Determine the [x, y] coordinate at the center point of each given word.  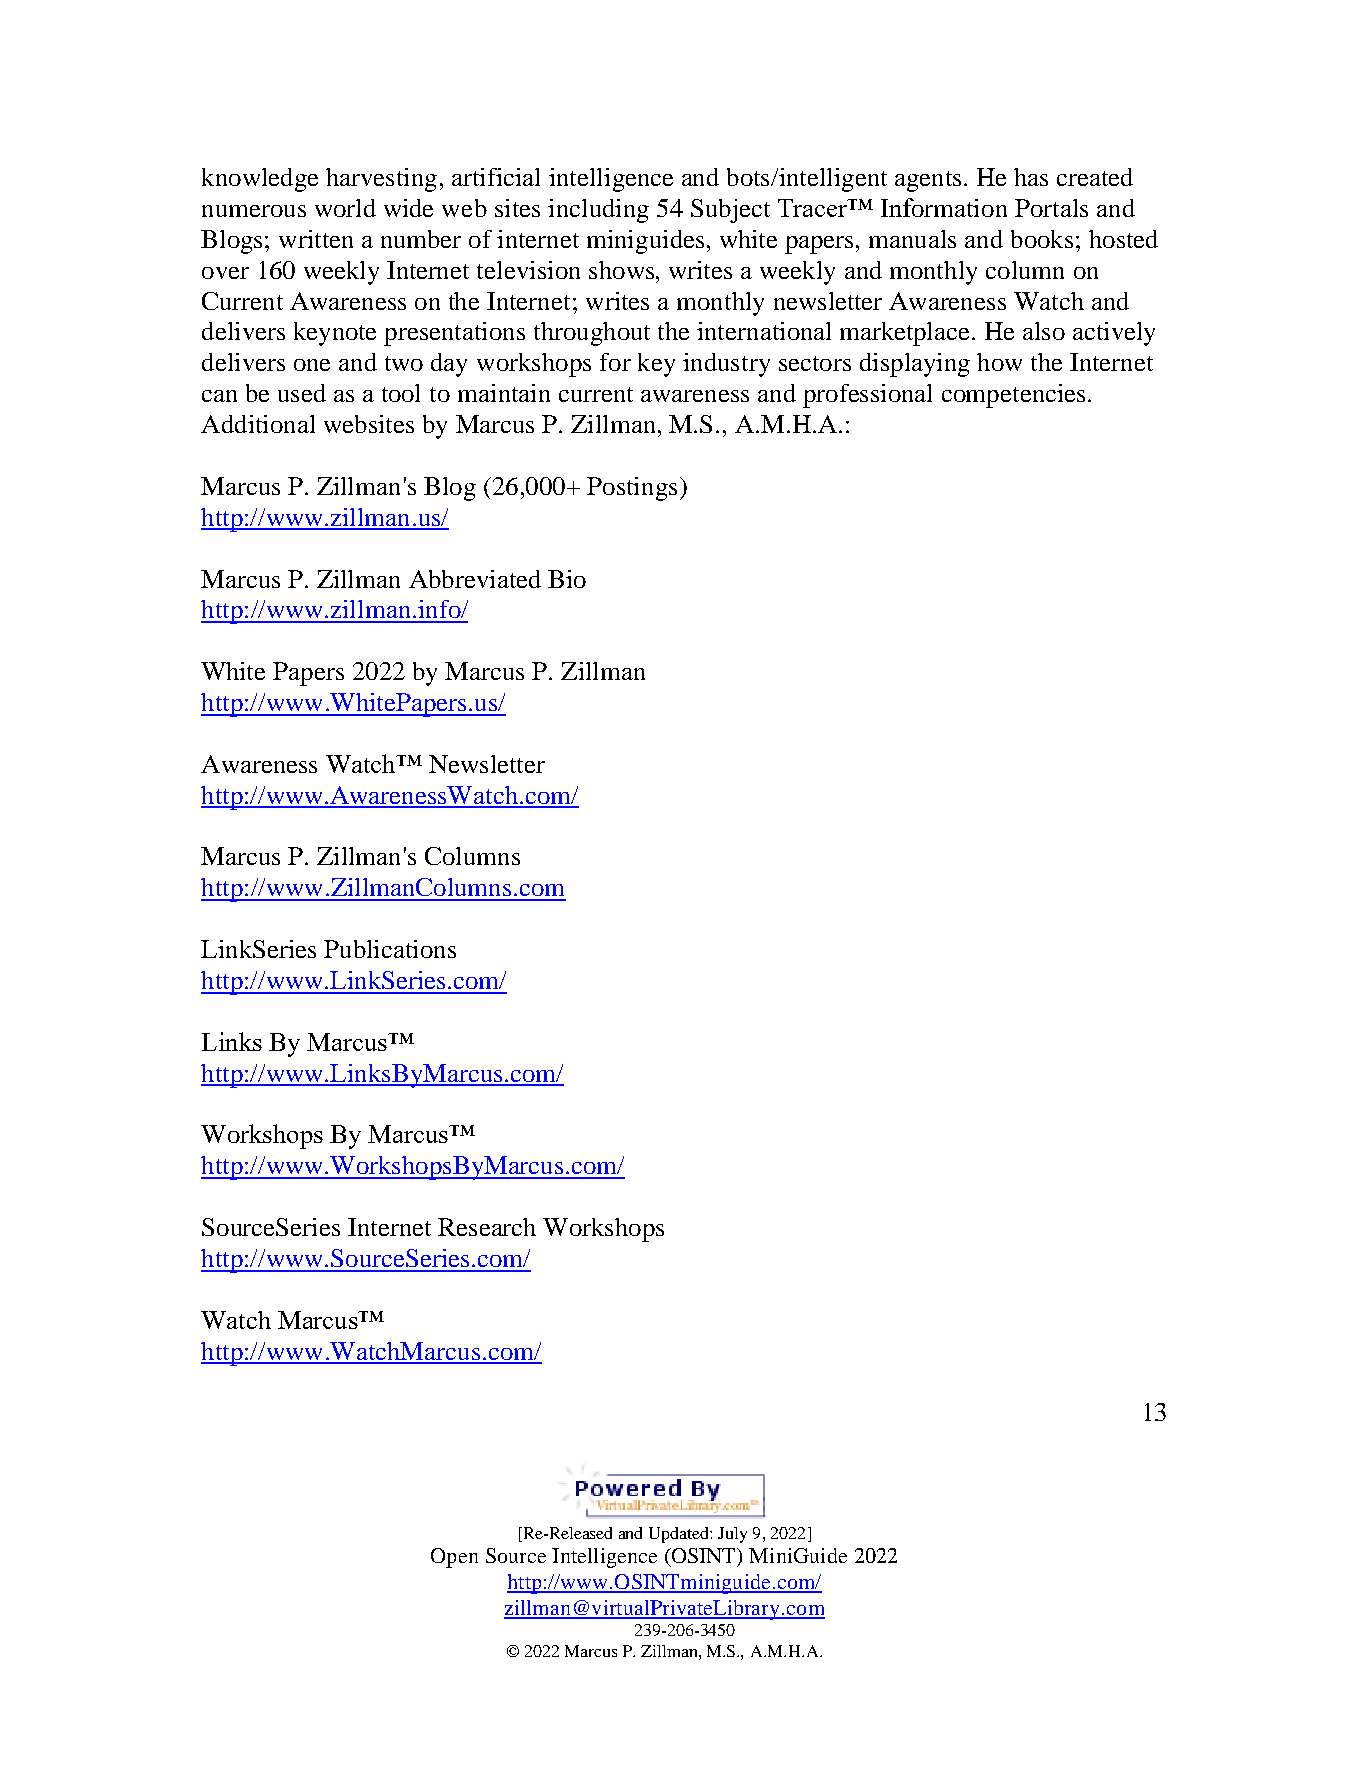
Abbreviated [475, 579]
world [345, 208]
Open [454, 1558]
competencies [1013, 396]
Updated [680, 1535]
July [732, 1535]
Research [487, 1227]
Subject [730, 211]
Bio [567, 579]
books [1042, 239]
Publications [390, 949]
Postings [632, 489]
